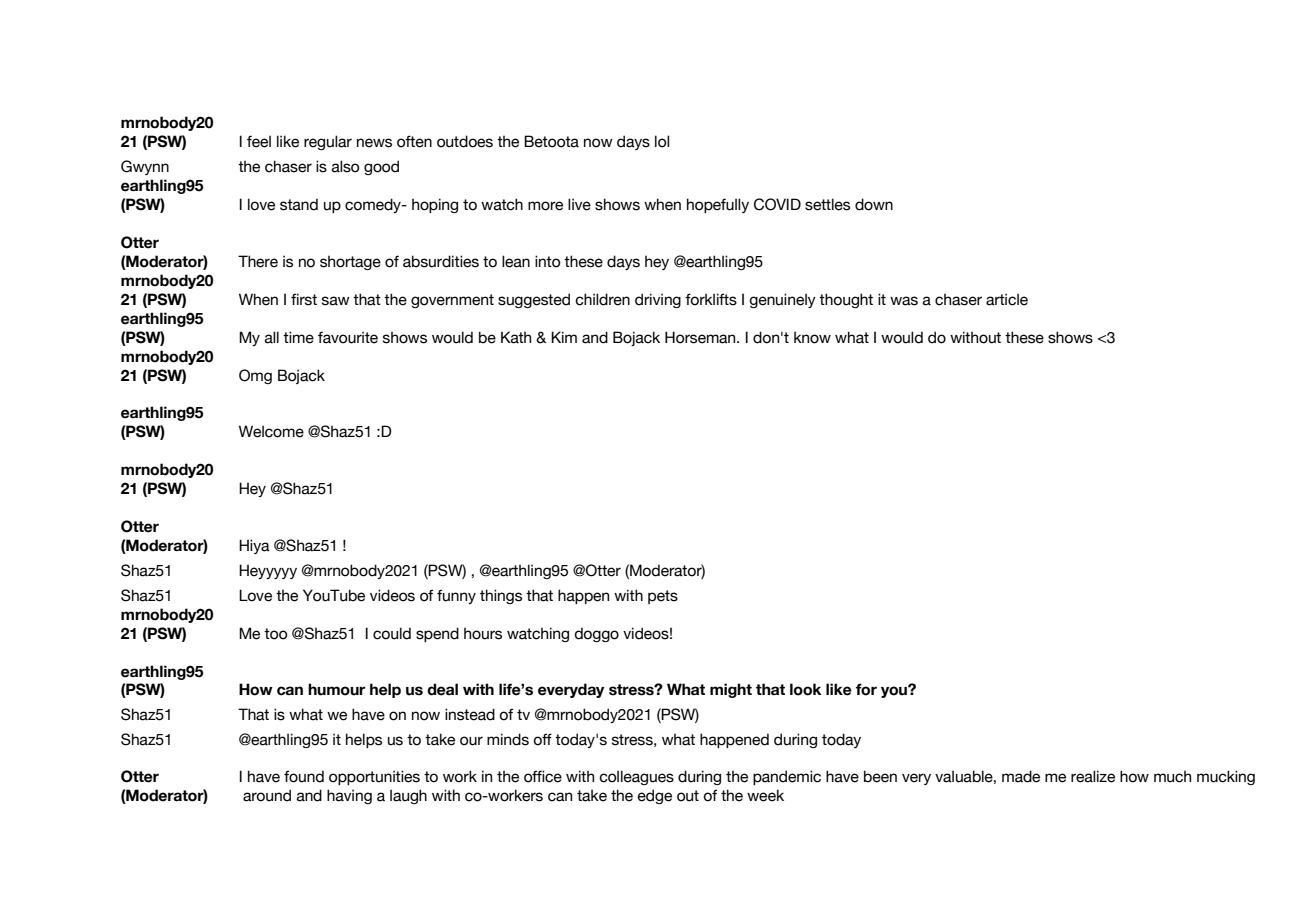 The width and height of the screenshot is (1308, 924). Describe the element at coordinates (259, 141) in the screenshot. I see `feel` at that location.
